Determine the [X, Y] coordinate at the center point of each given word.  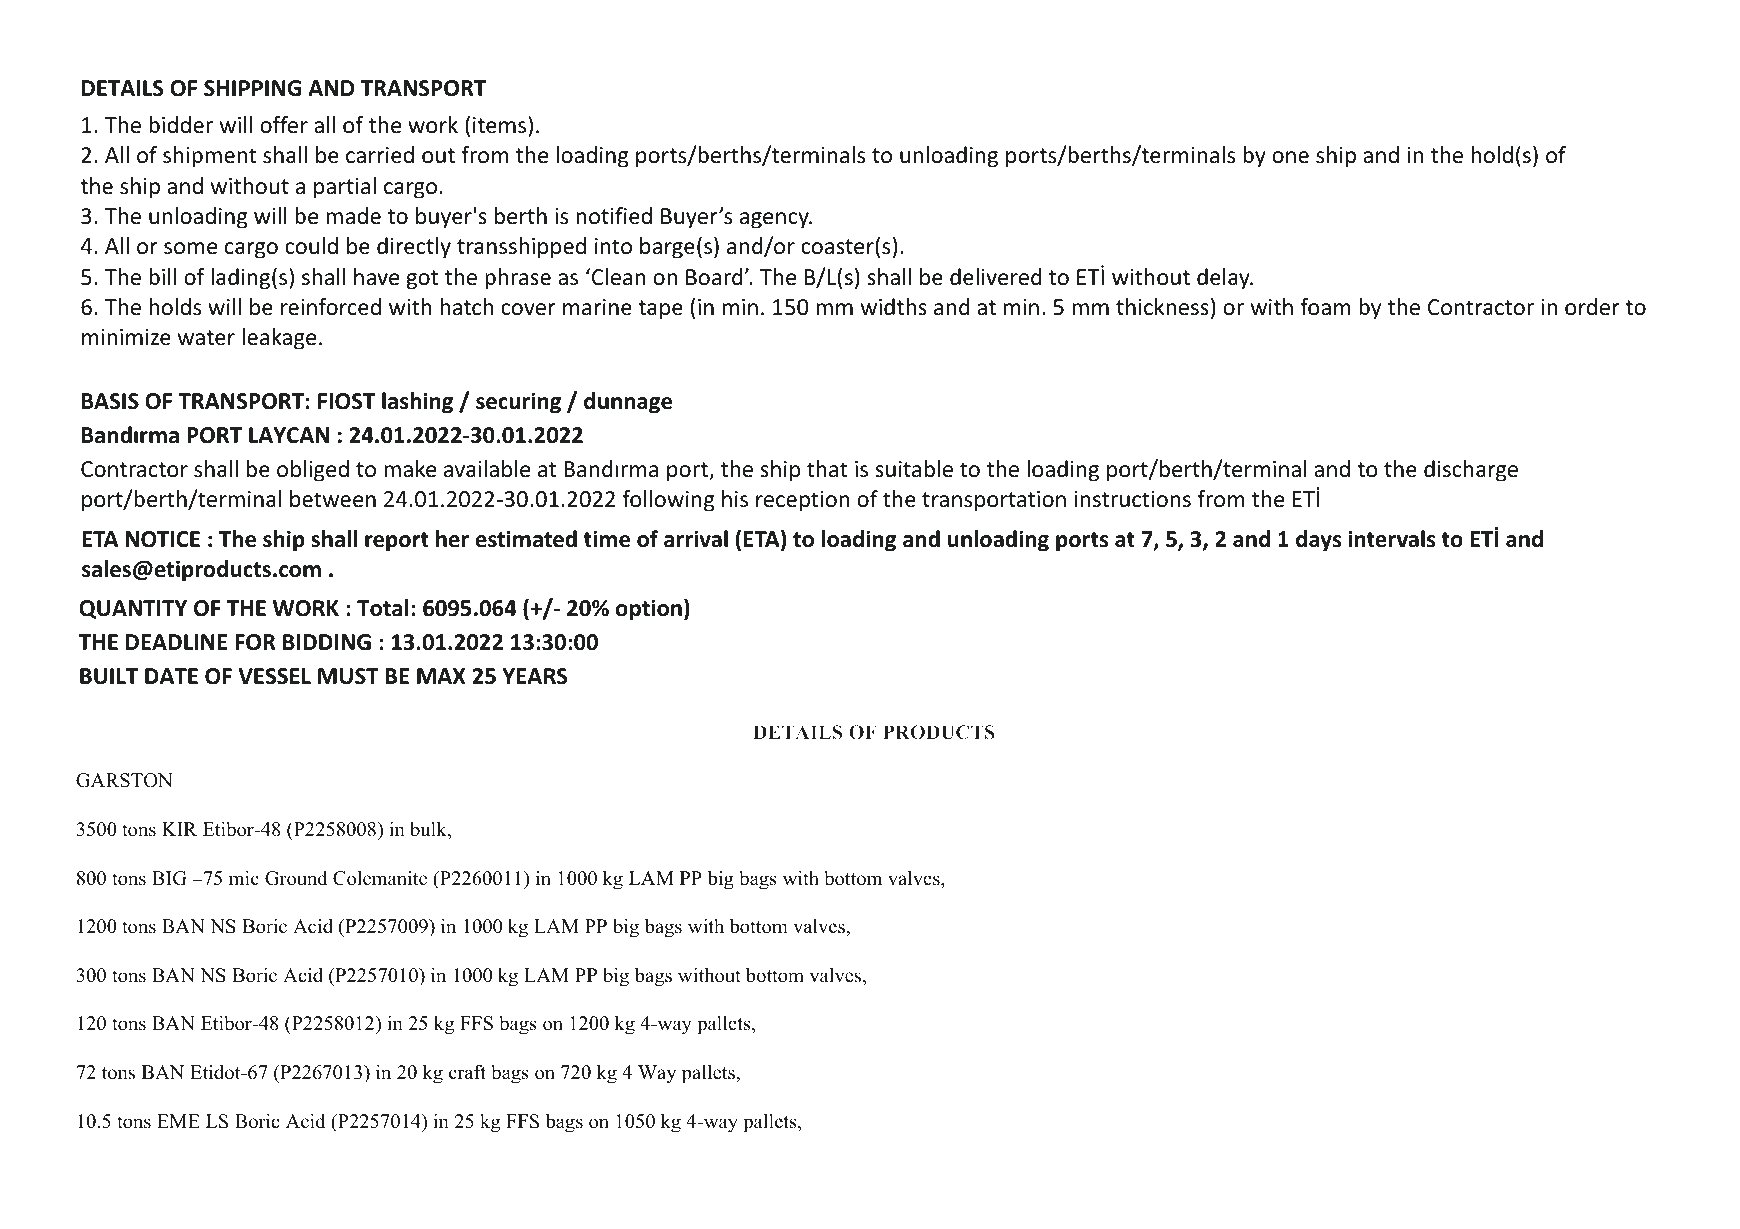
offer [284, 125]
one [1290, 157]
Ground [296, 878]
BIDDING [327, 642]
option [649, 610]
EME [178, 1121]
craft [467, 1072]
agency [775, 220]
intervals [1392, 539]
